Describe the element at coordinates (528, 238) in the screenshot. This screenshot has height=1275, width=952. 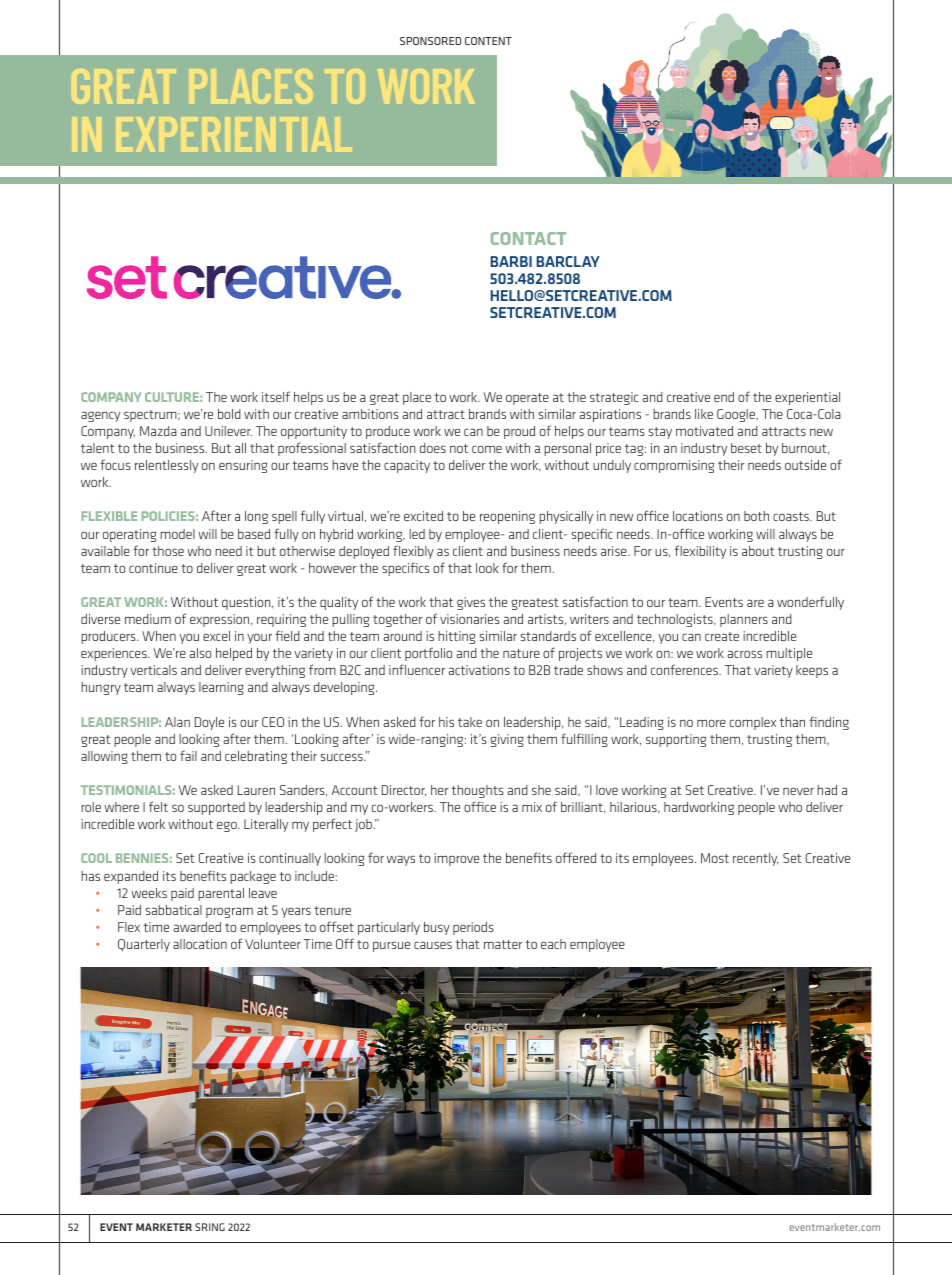
I see `CONTACT` at that location.
